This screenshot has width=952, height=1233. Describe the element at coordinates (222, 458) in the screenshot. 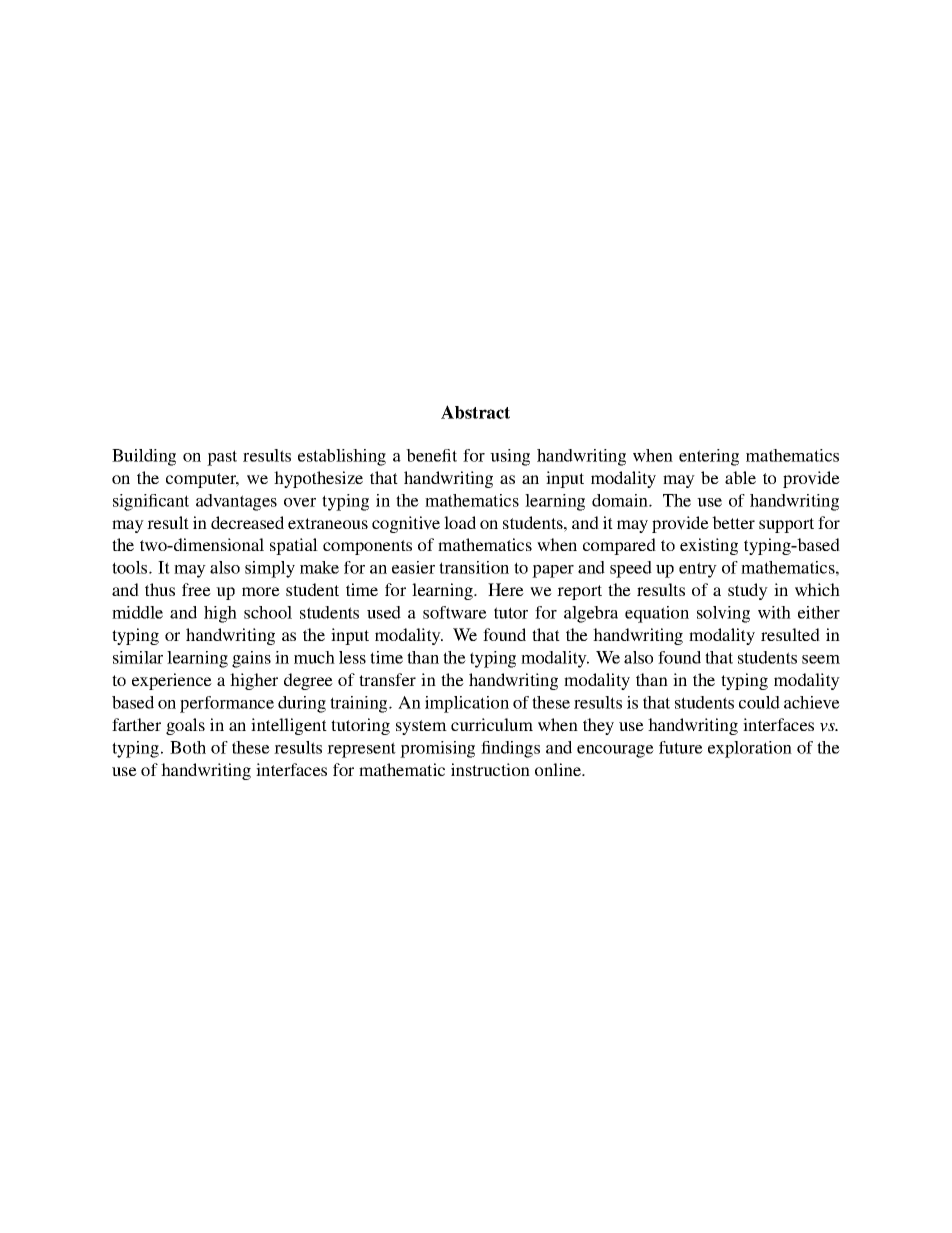

I see `past` at that location.
